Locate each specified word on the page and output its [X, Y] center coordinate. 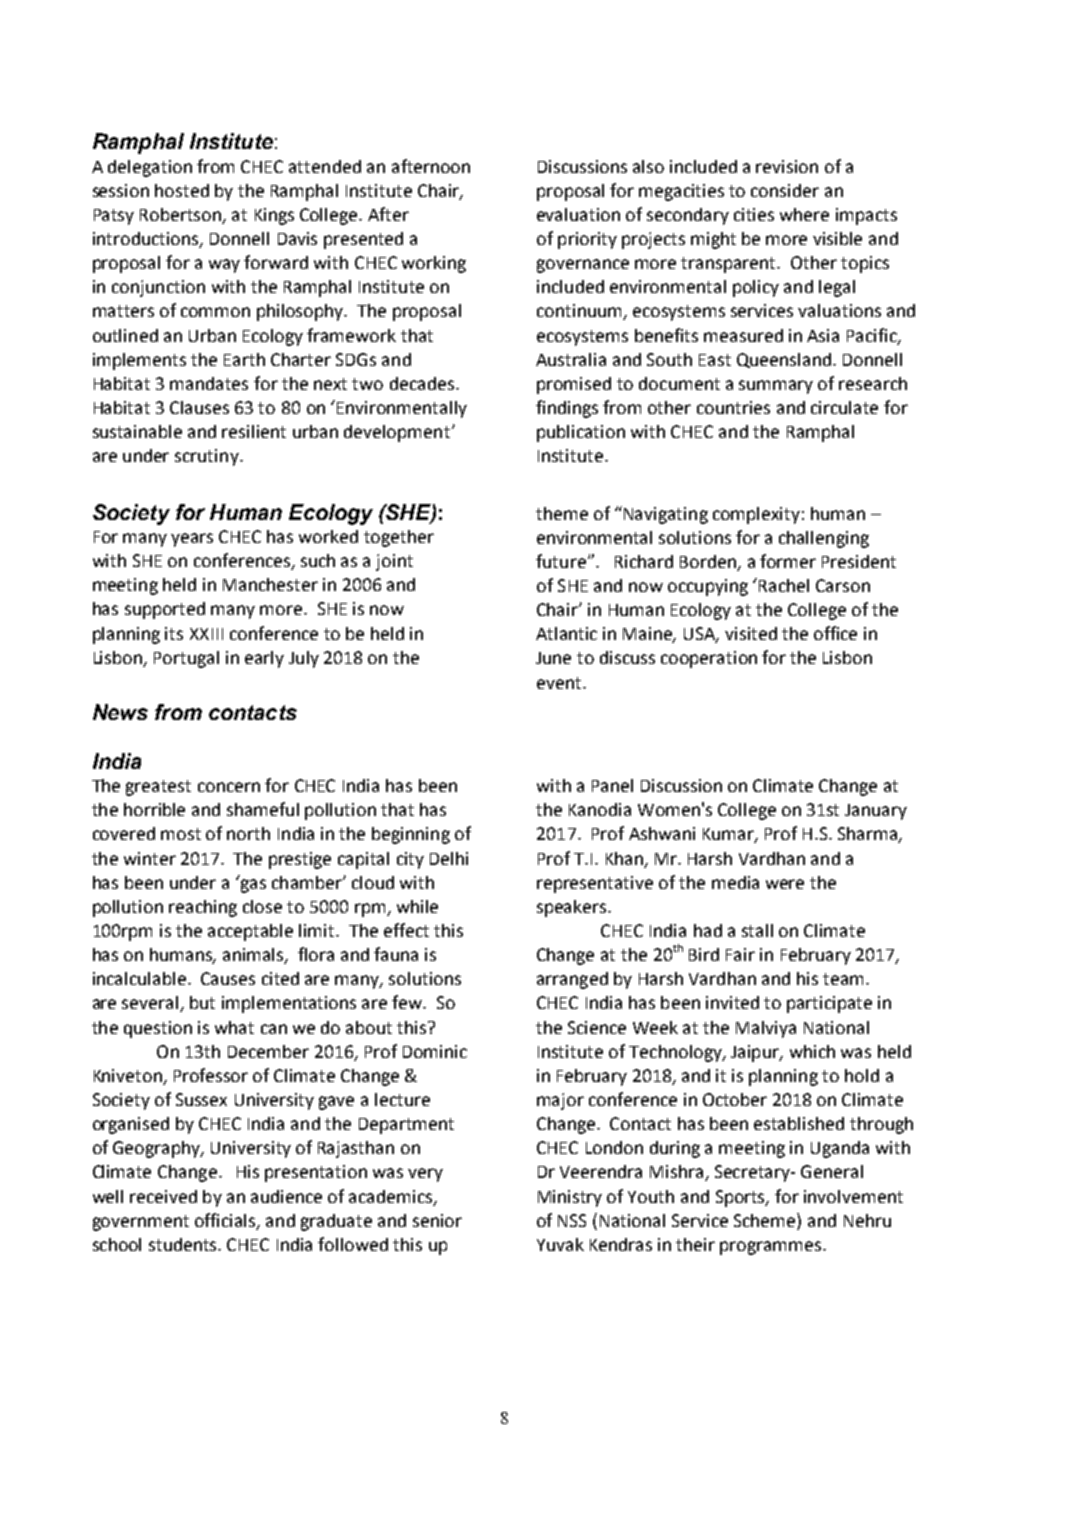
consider [785, 190]
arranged [572, 980]
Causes [228, 978]
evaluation [578, 214]
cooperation [709, 659]
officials [226, 1221]
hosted [182, 190]
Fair [740, 954]
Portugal [186, 659]
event [560, 683]
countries [733, 407]
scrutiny [208, 457]
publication [581, 433]
